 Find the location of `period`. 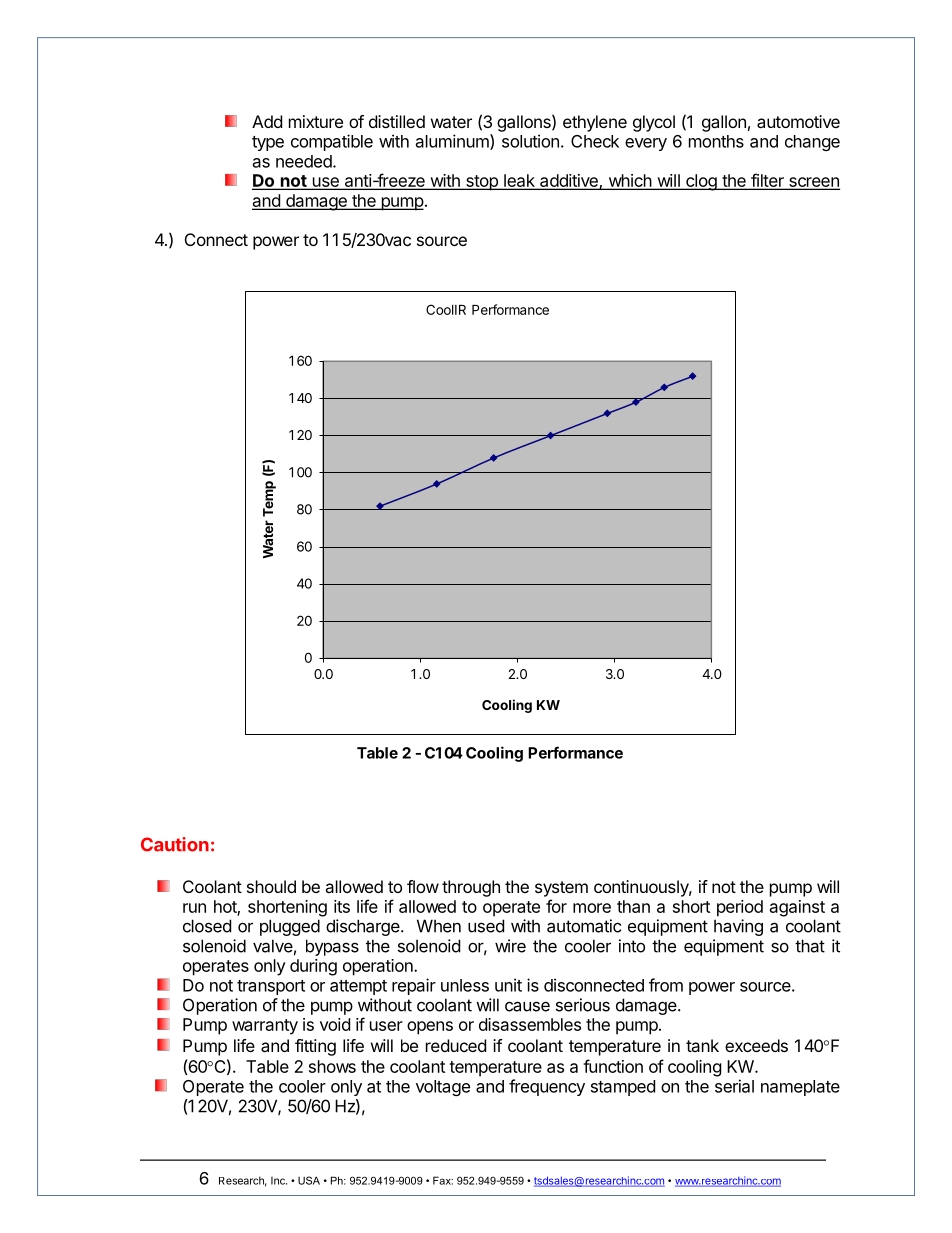

period is located at coordinates (740, 908).
